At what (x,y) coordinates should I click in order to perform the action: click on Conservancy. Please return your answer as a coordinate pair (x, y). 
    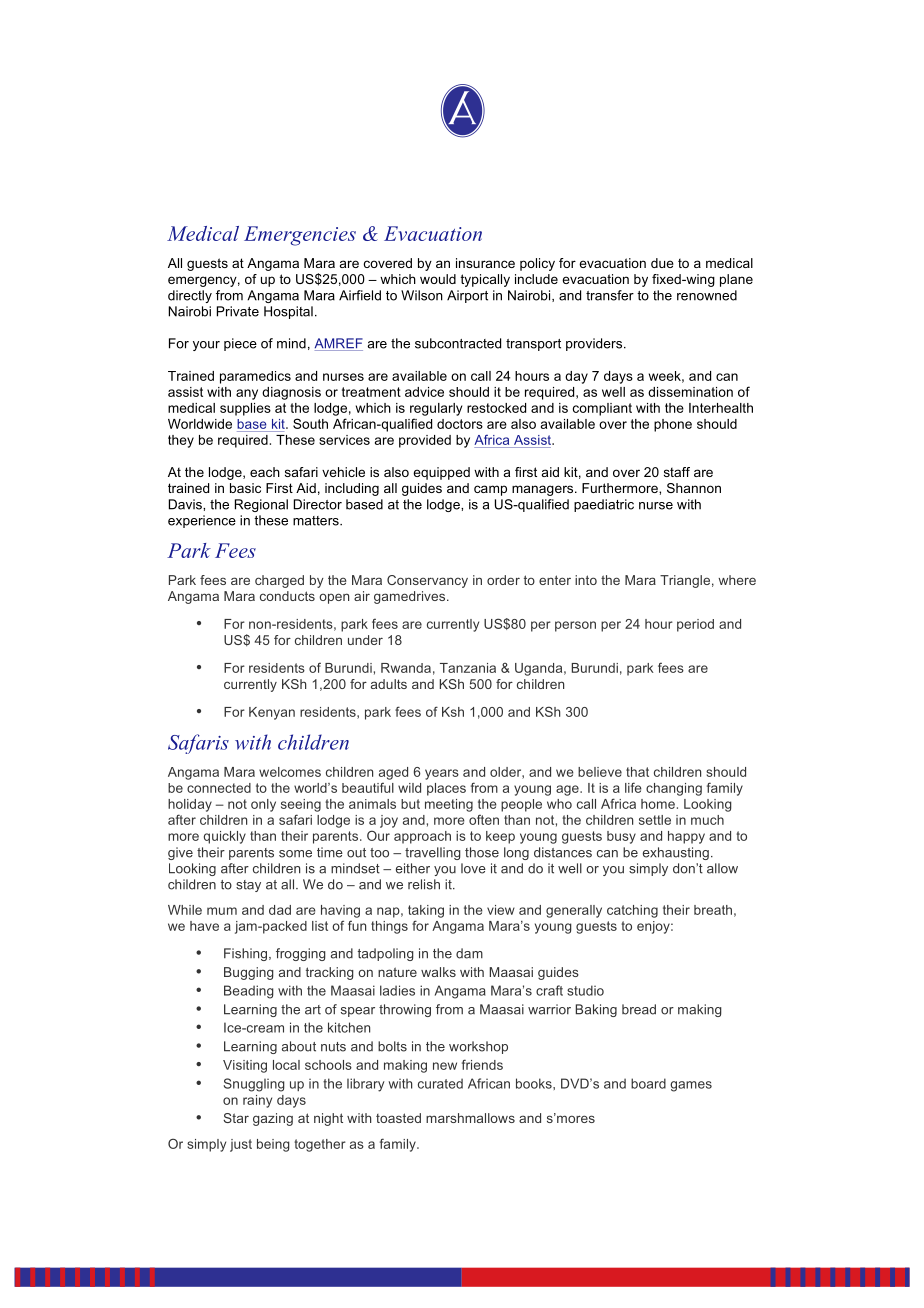
    Looking at the image, I should click on (427, 581).
